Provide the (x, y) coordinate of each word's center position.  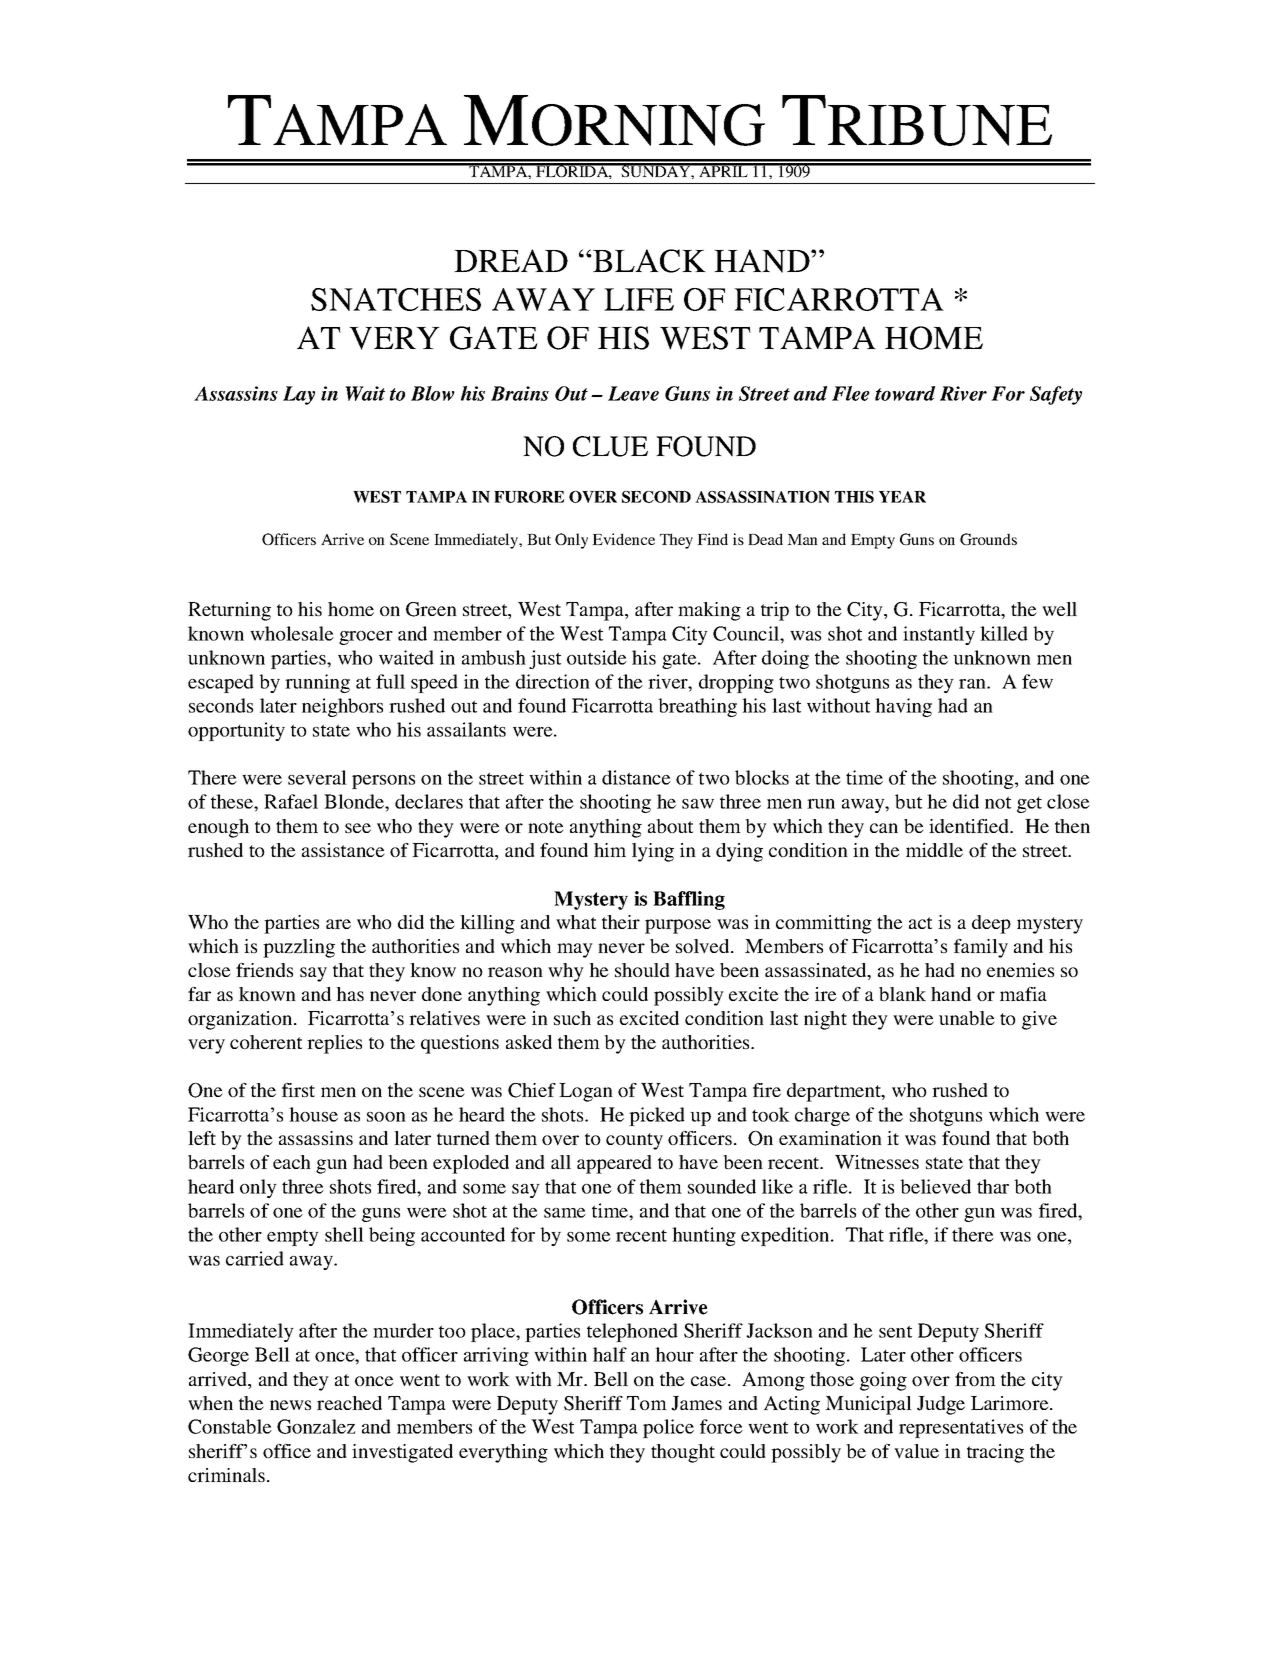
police (668, 1428)
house (313, 1114)
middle (934, 850)
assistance (343, 850)
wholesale (292, 633)
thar (993, 1186)
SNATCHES (396, 299)
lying (653, 852)
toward (905, 393)
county (634, 1141)
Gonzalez (316, 1426)
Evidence (623, 539)
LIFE (639, 299)
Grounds (988, 539)
